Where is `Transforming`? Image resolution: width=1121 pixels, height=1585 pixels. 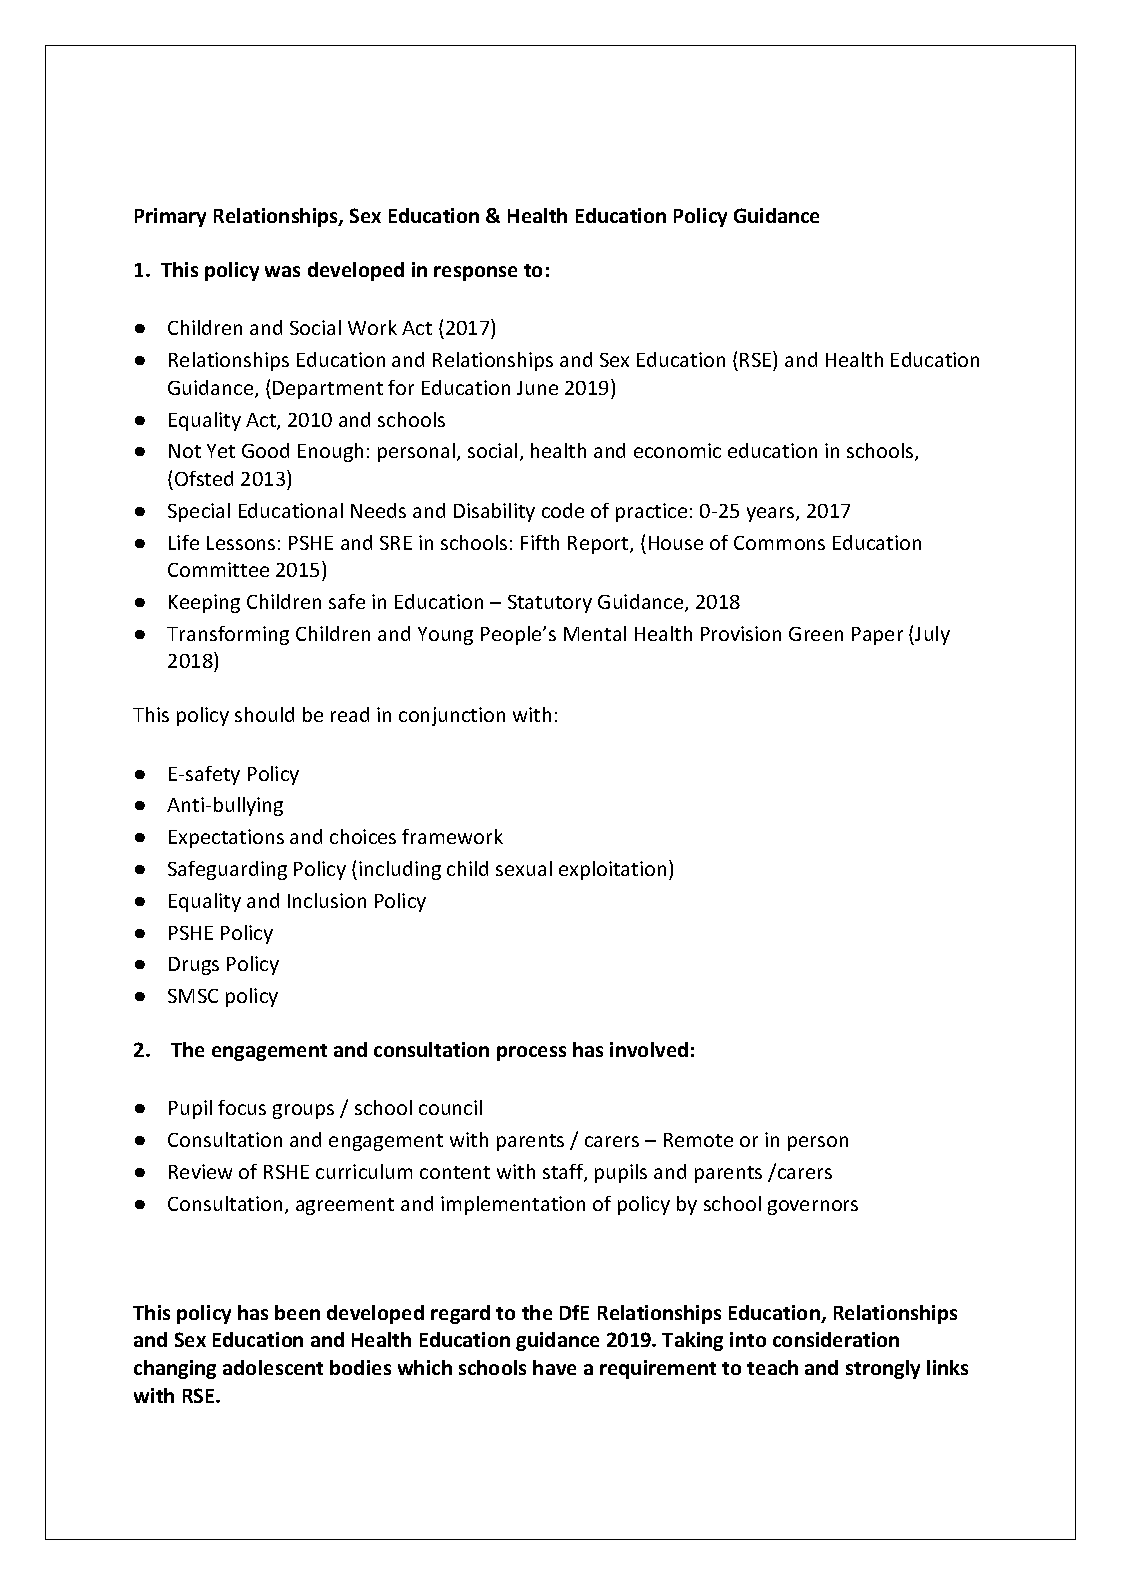 Transforming is located at coordinates (228, 635).
